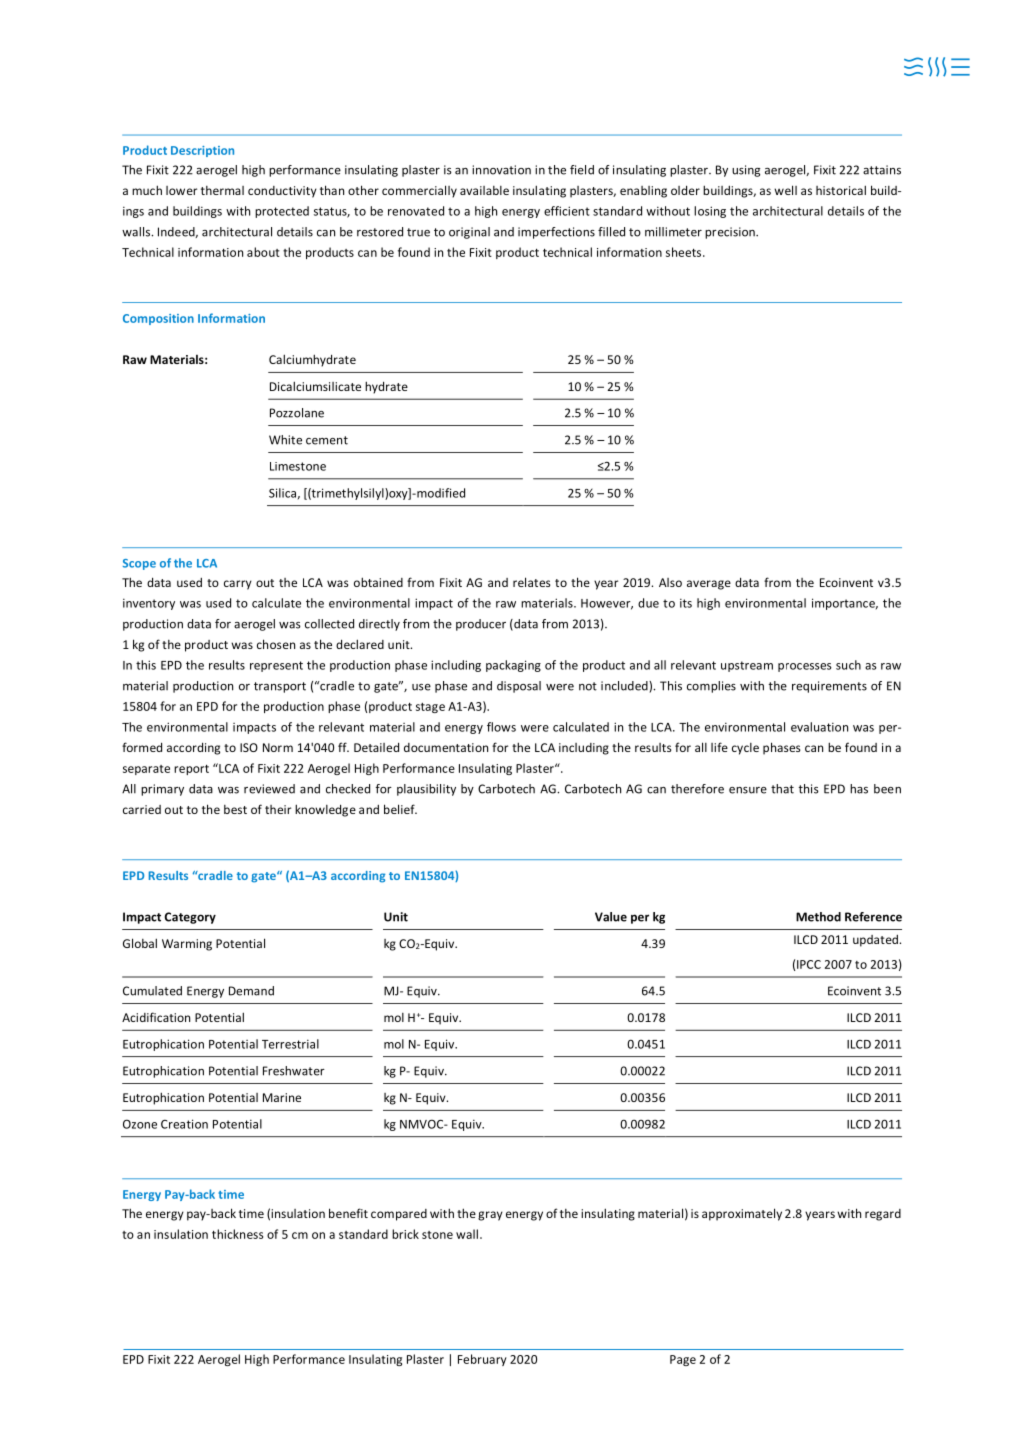  I want to click on well, so click(785, 190).
